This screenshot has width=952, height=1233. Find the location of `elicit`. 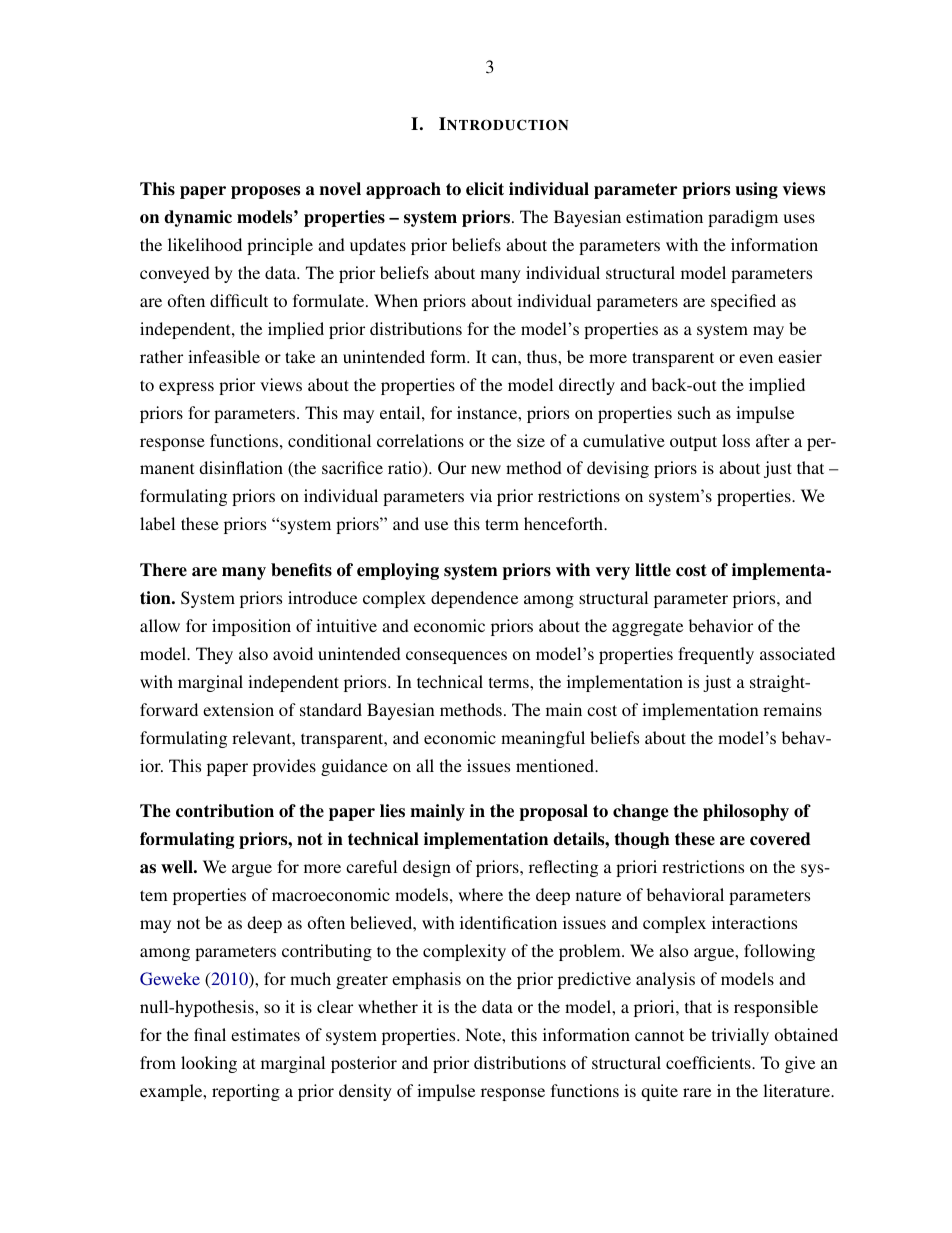

elicit is located at coordinates (485, 189).
